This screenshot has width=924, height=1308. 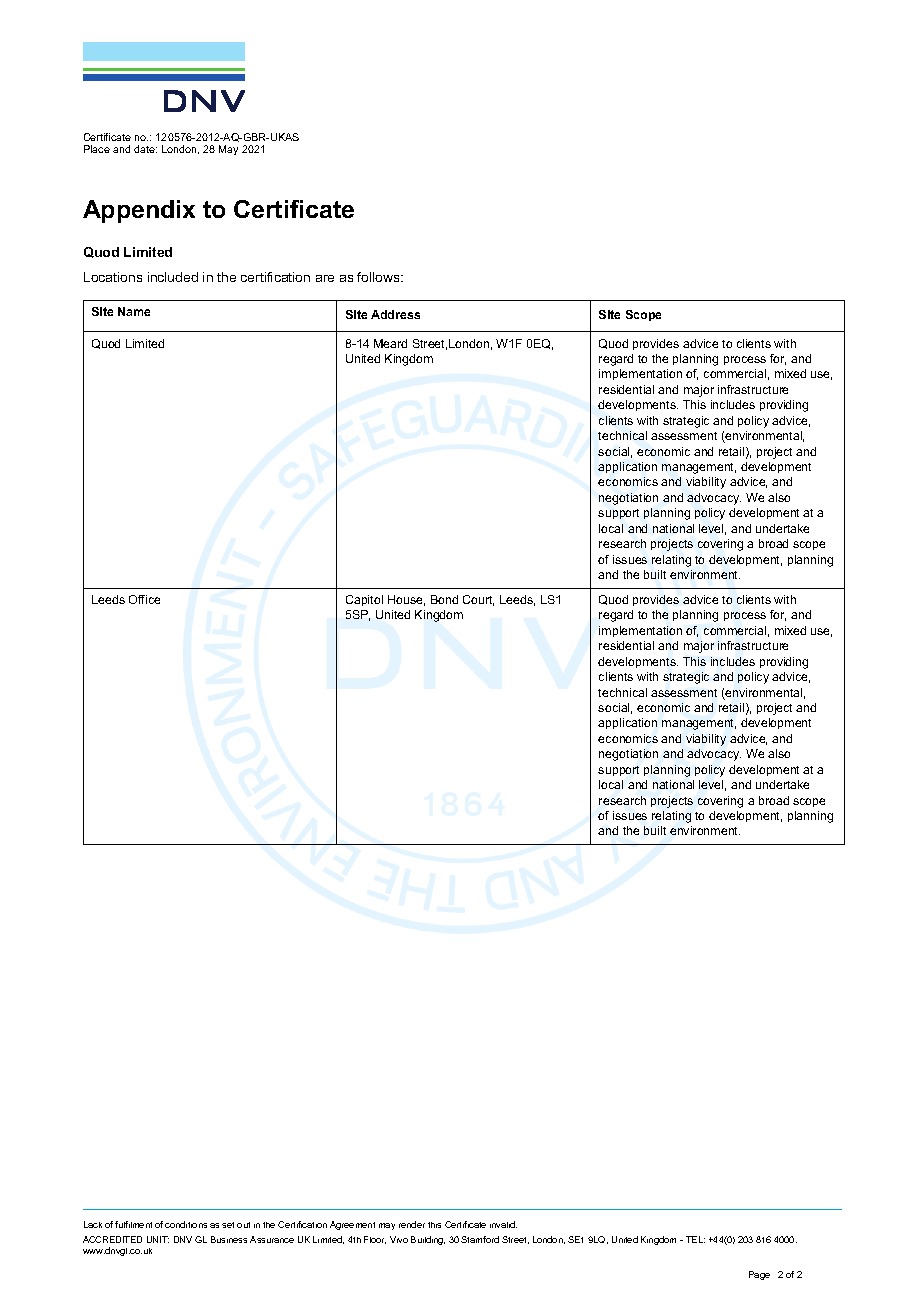 What do you see at coordinates (478, 600) in the screenshot?
I see `Court` at bounding box center [478, 600].
